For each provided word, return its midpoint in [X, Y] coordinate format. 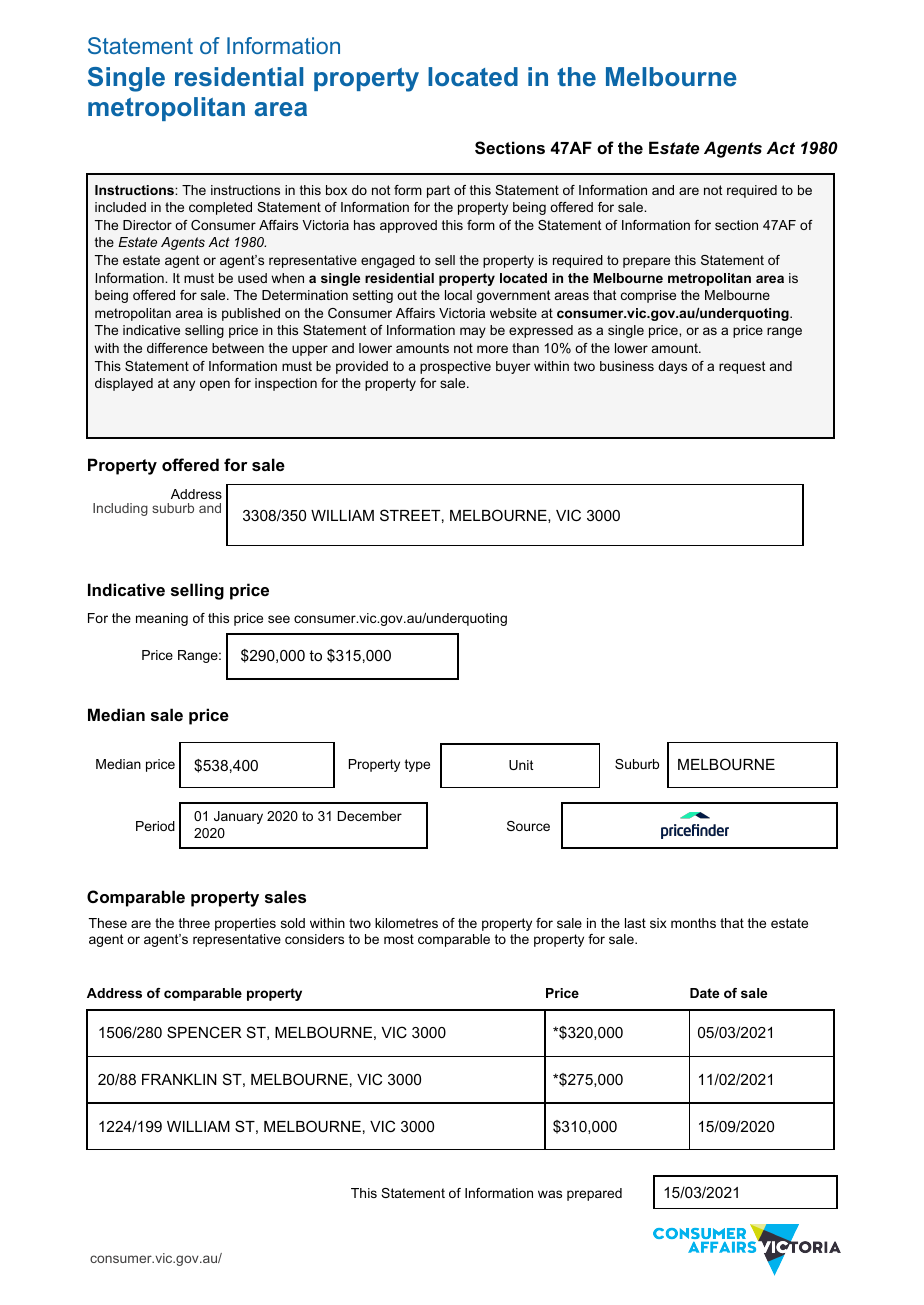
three [194, 923]
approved [408, 226]
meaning [162, 619]
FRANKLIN [179, 1079]
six [658, 923]
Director [147, 225]
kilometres [406, 923]
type [417, 765]
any [184, 385]
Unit [521, 765]
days [672, 367]
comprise [648, 296]
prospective [455, 367]
